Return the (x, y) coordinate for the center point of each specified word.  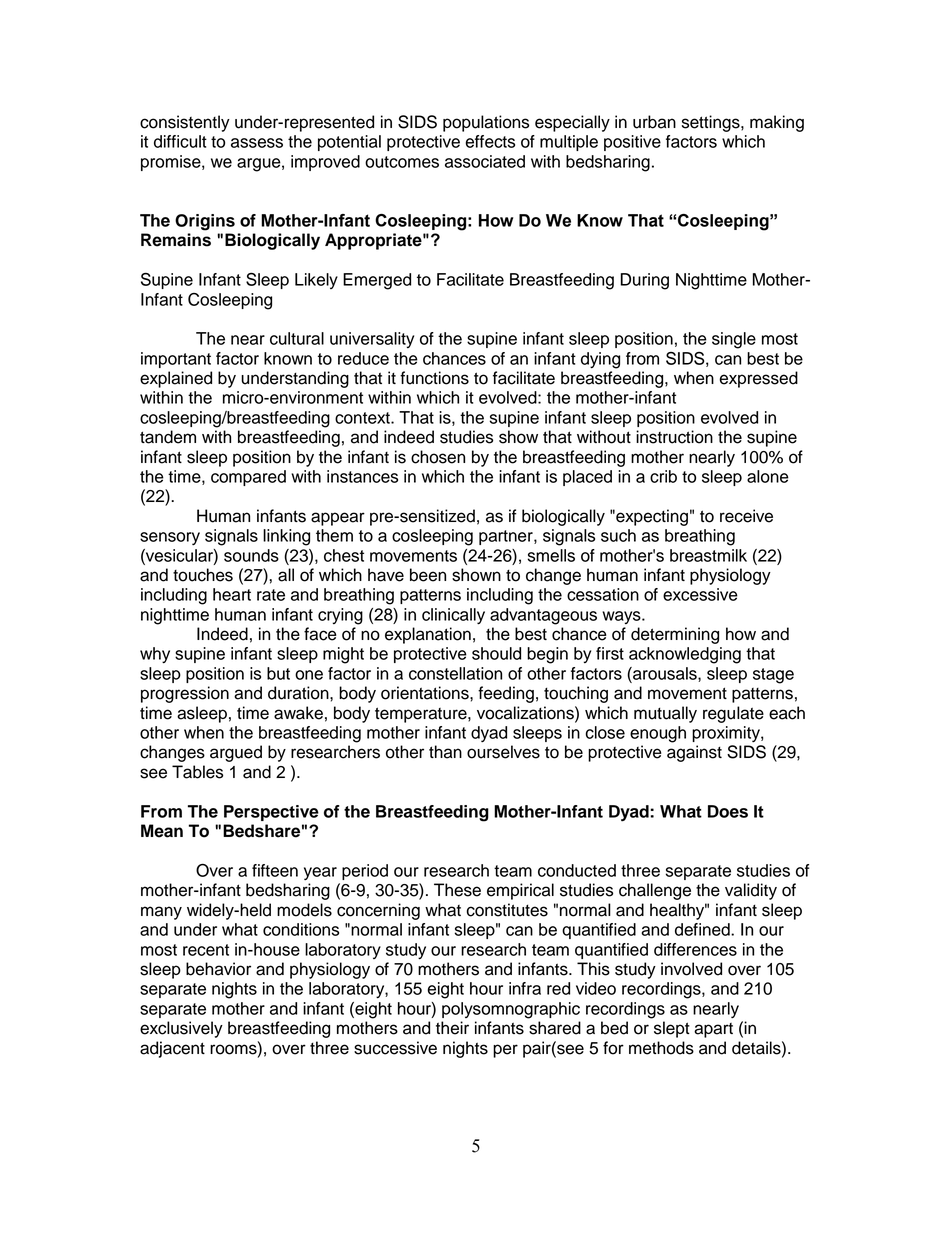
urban (654, 122)
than (445, 752)
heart (232, 594)
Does (728, 811)
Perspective (271, 813)
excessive (700, 594)
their (452, 1028)
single (734, 340)
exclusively (181, 1029)
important (176, 360)
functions (434, 378)
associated (485, 161)
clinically (453, 616)
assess (257, 143)
